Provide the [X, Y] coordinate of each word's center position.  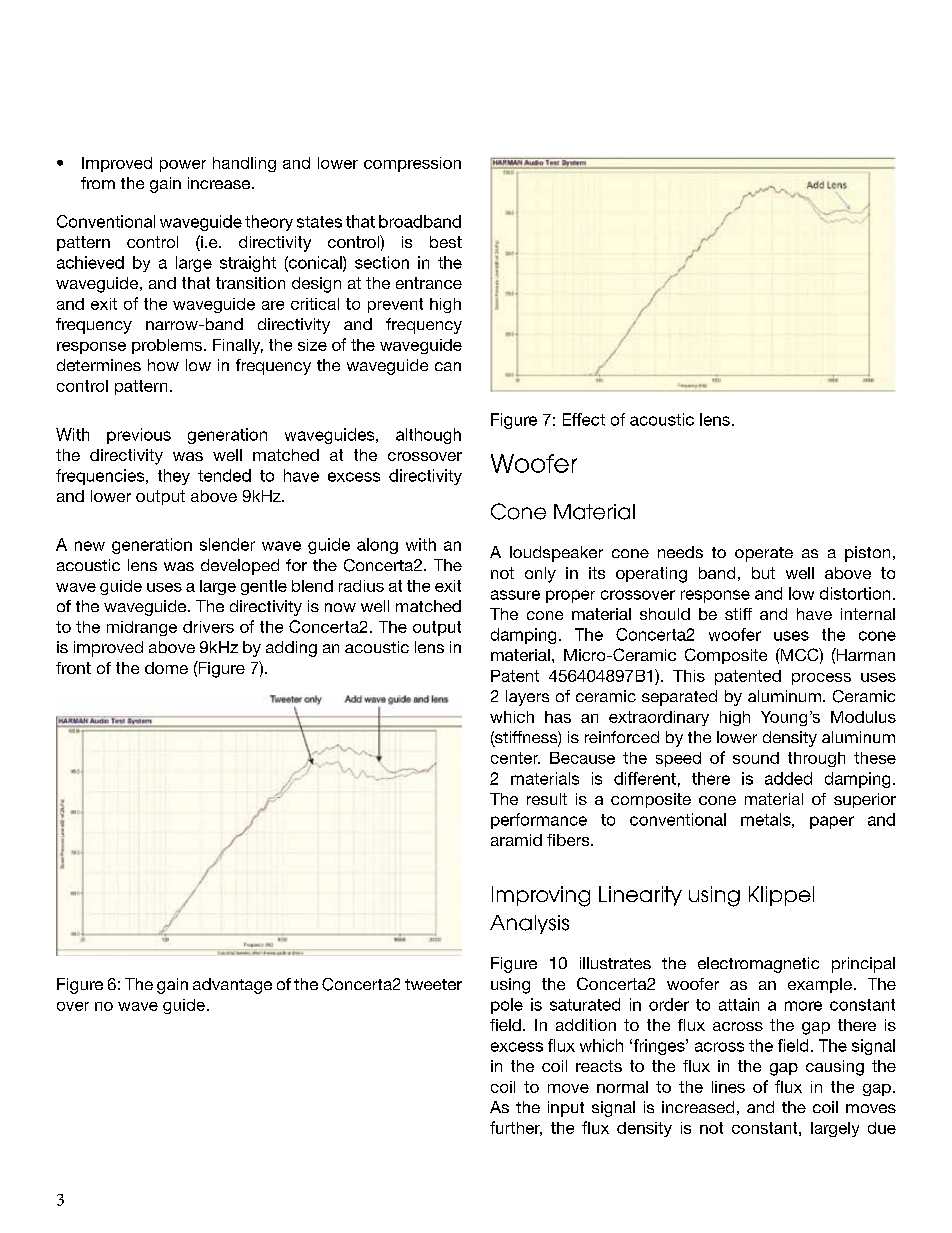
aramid [516, 840]
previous [139, 436]
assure [515, 595]
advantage [232, 986]
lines [728, 1087]
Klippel [781, 896]
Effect [584, 419]
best [446, 242]
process [821, 679]
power [183, 166]
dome [166, 668]
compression [412, 164]
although [428, 436]
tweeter [433, 984]
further [516, 1128]
